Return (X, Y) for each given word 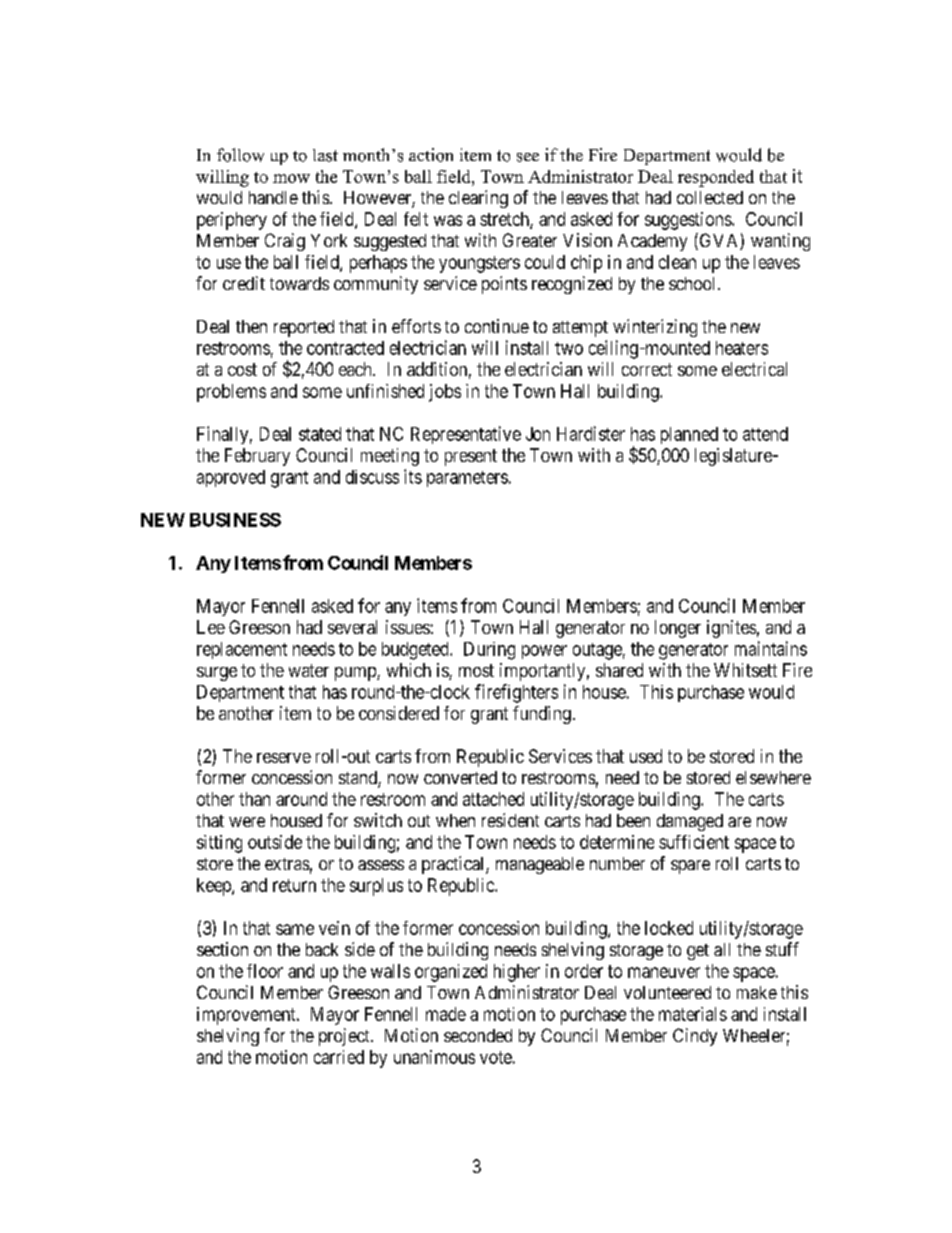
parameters (467, 479)
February (257, 457)
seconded (478, 1035)
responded (716, 178)
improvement (247, 1016)
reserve (284, 758)
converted (460, 777)
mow (291, 178)
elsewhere (773, 777)
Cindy (695, 1037)
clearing (478, 199)
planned (689, 435)
